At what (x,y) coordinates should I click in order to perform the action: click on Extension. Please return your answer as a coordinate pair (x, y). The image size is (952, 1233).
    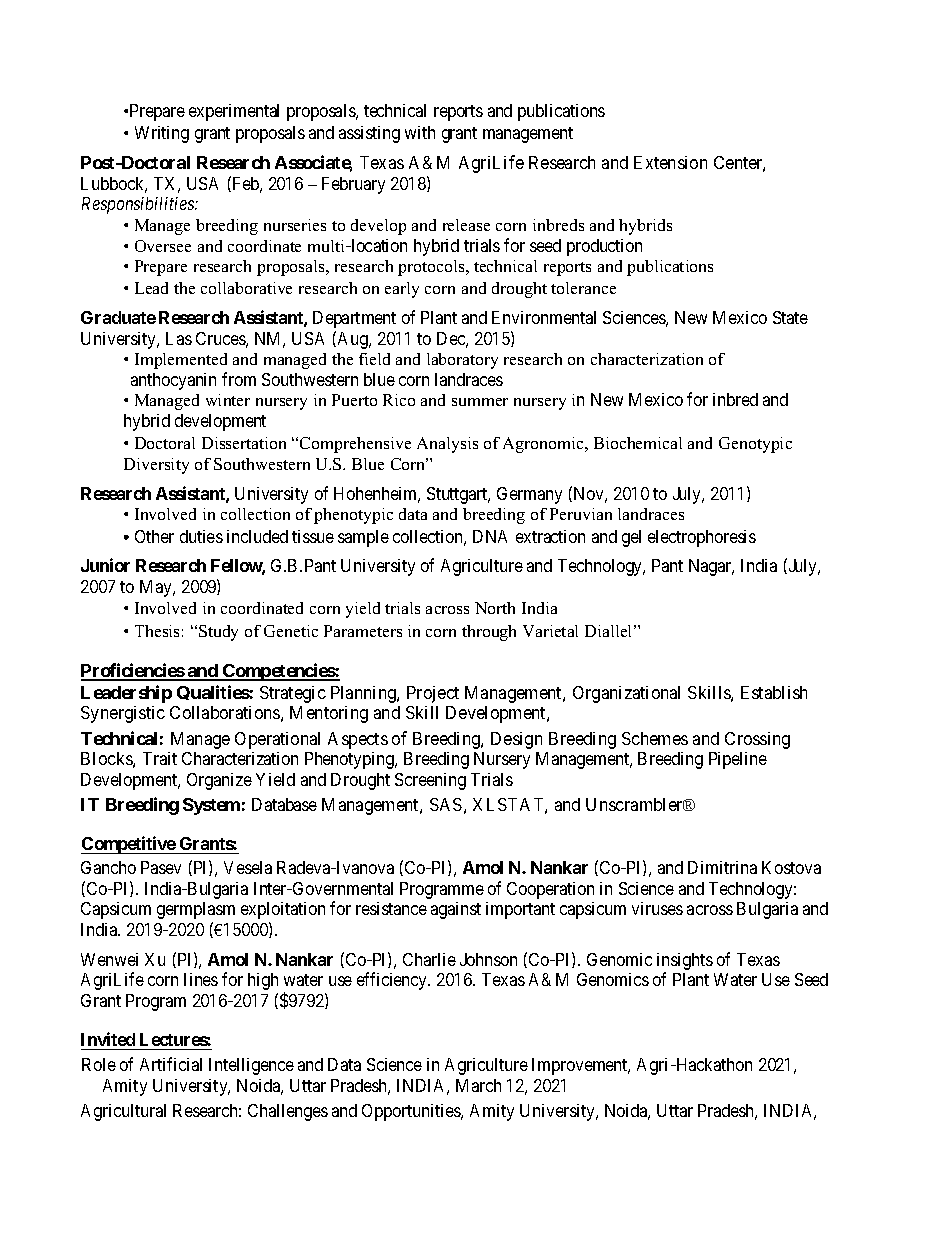
    Looking at the image, I should click on (670, 162).
